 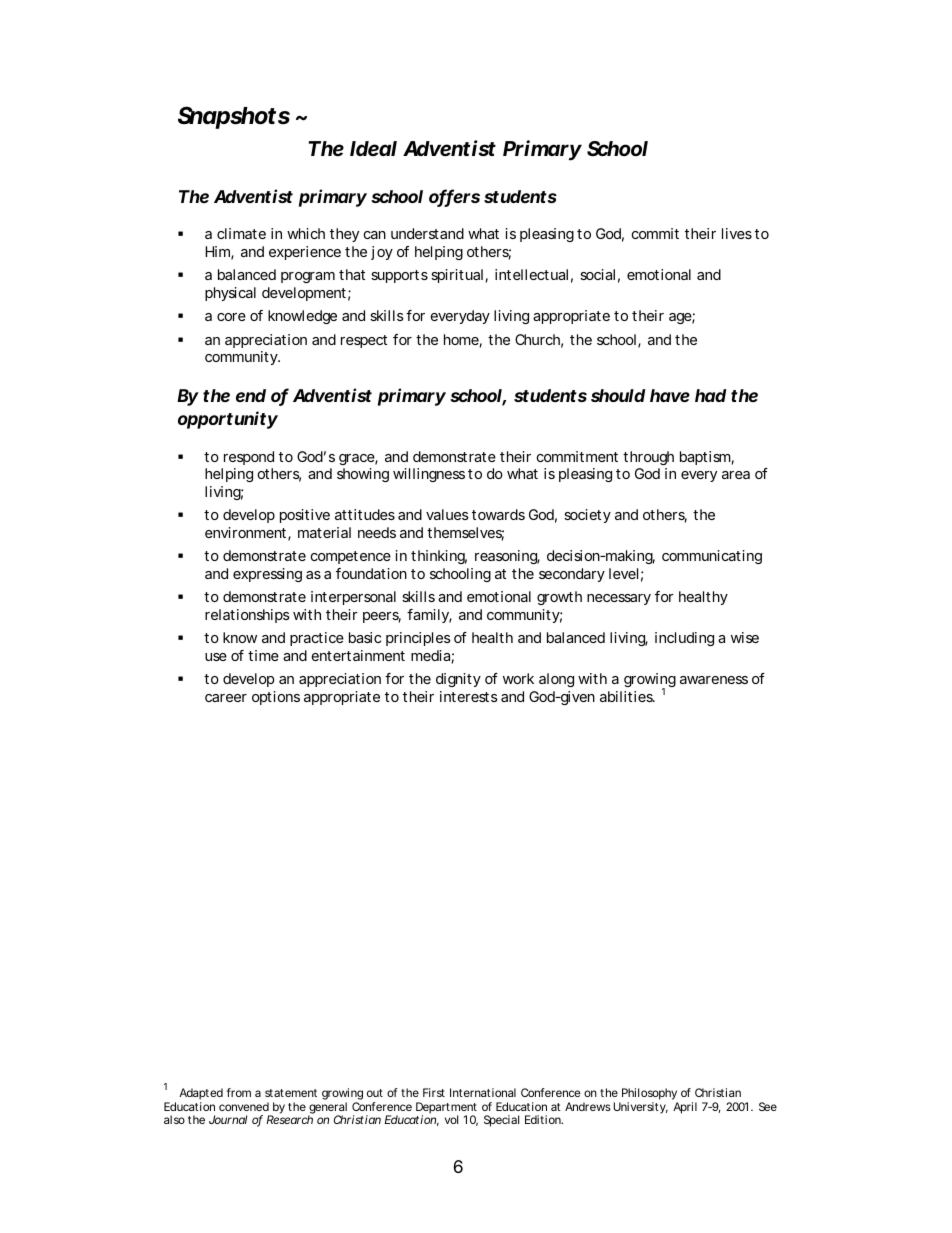 I want to click on expressing, so click(x=267, y=575).
